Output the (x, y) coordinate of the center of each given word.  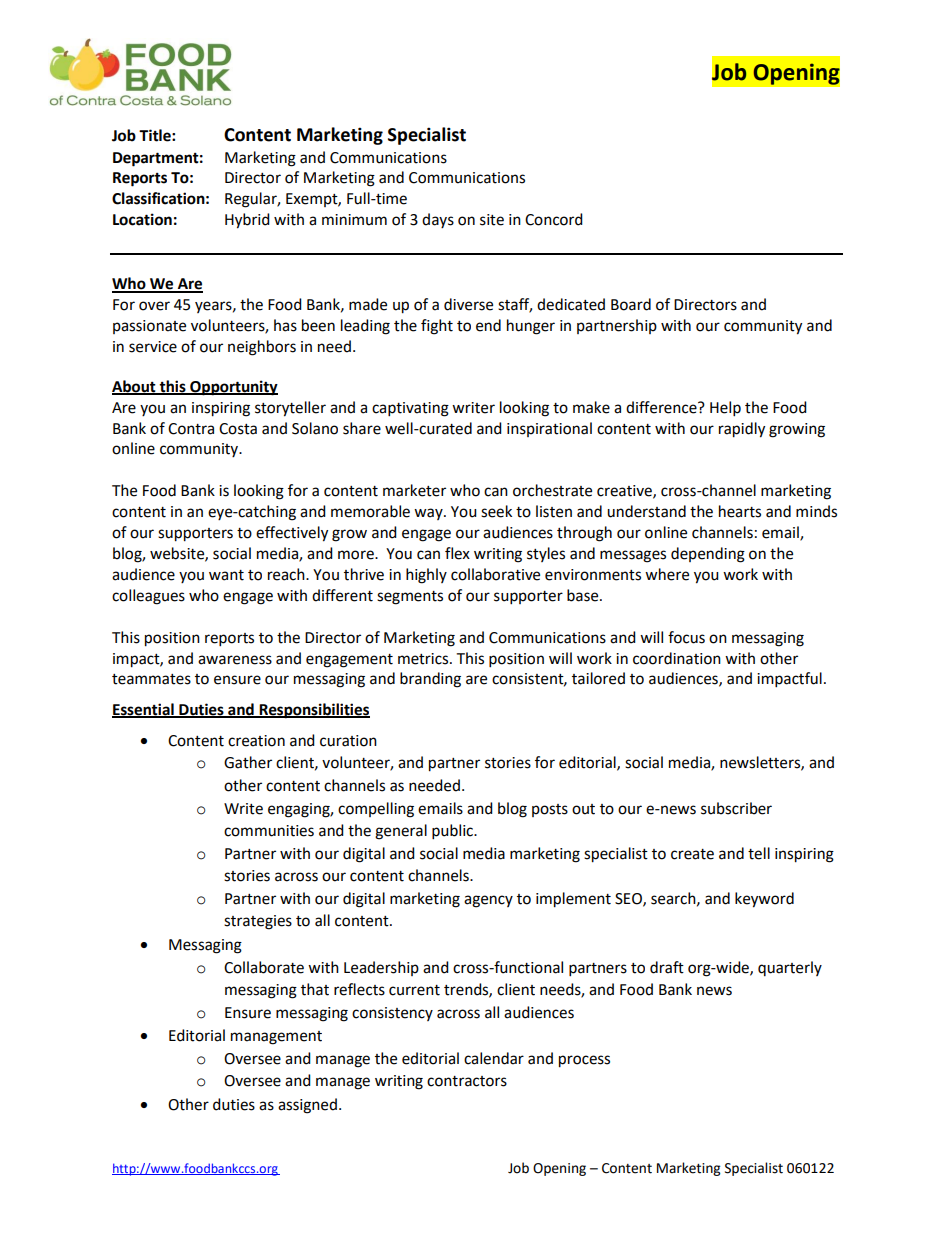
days (438, 220)
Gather (248, 762)
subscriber (736, 808)
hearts (740, 511)
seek (496, 511)
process (584, 1061)
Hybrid (247, 221)
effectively (292, 534)
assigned (307, 1106)
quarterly (790, 968)
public (453, 832)
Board (631, 304)
